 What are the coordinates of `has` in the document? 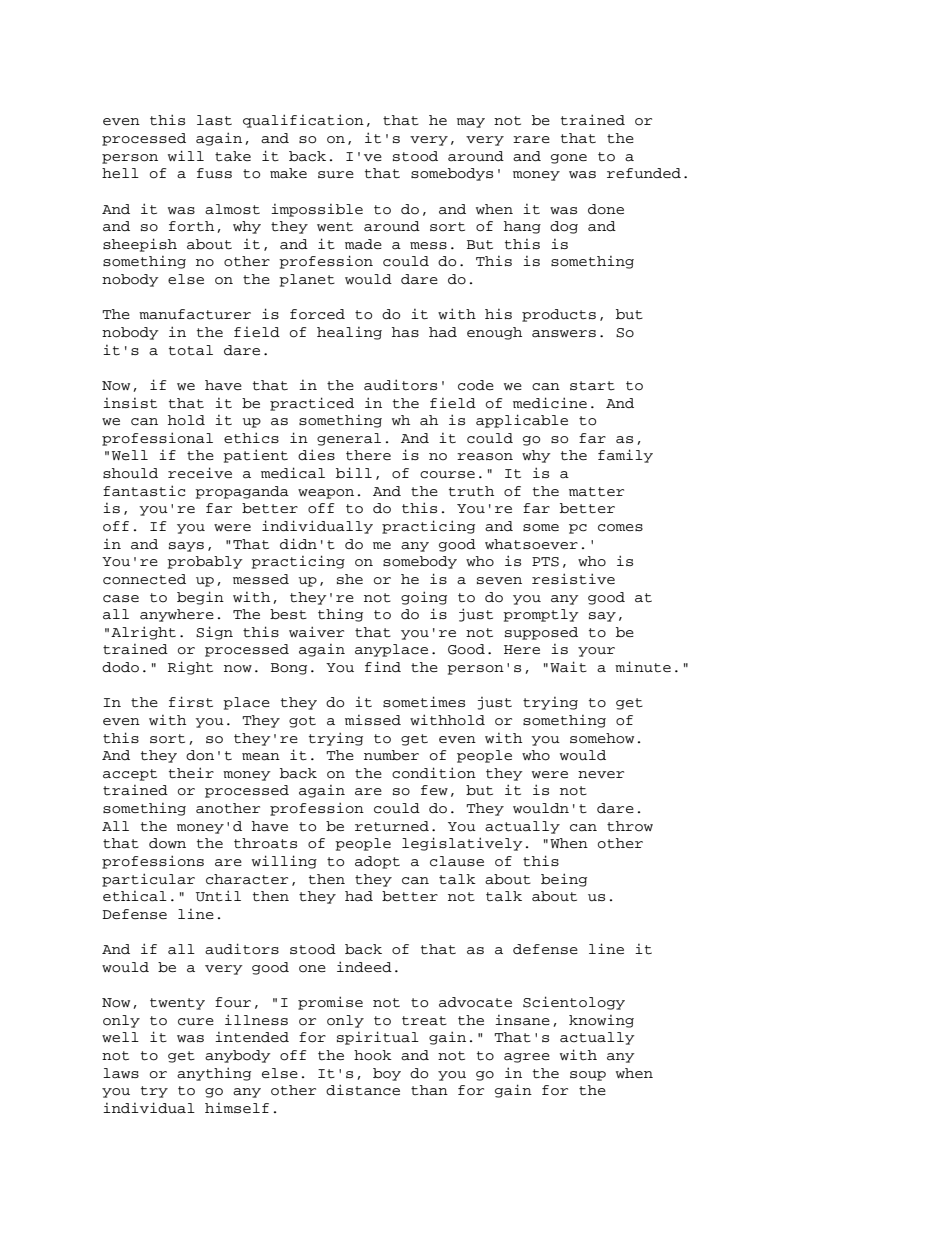 It's located at (405, 332).
